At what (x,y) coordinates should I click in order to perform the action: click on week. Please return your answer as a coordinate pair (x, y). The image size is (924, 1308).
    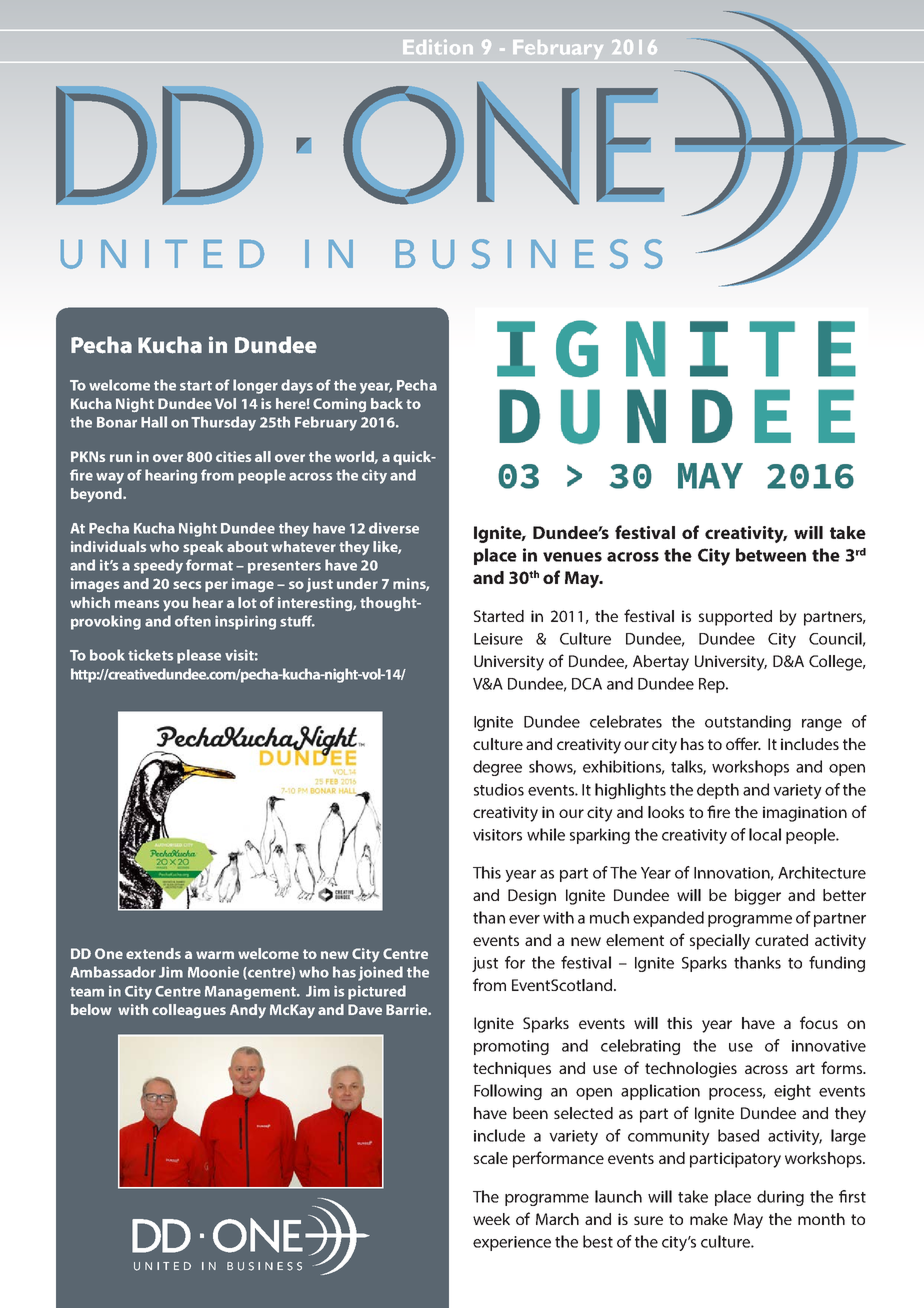
    Looking at the image, I should click on (491, 1219).
